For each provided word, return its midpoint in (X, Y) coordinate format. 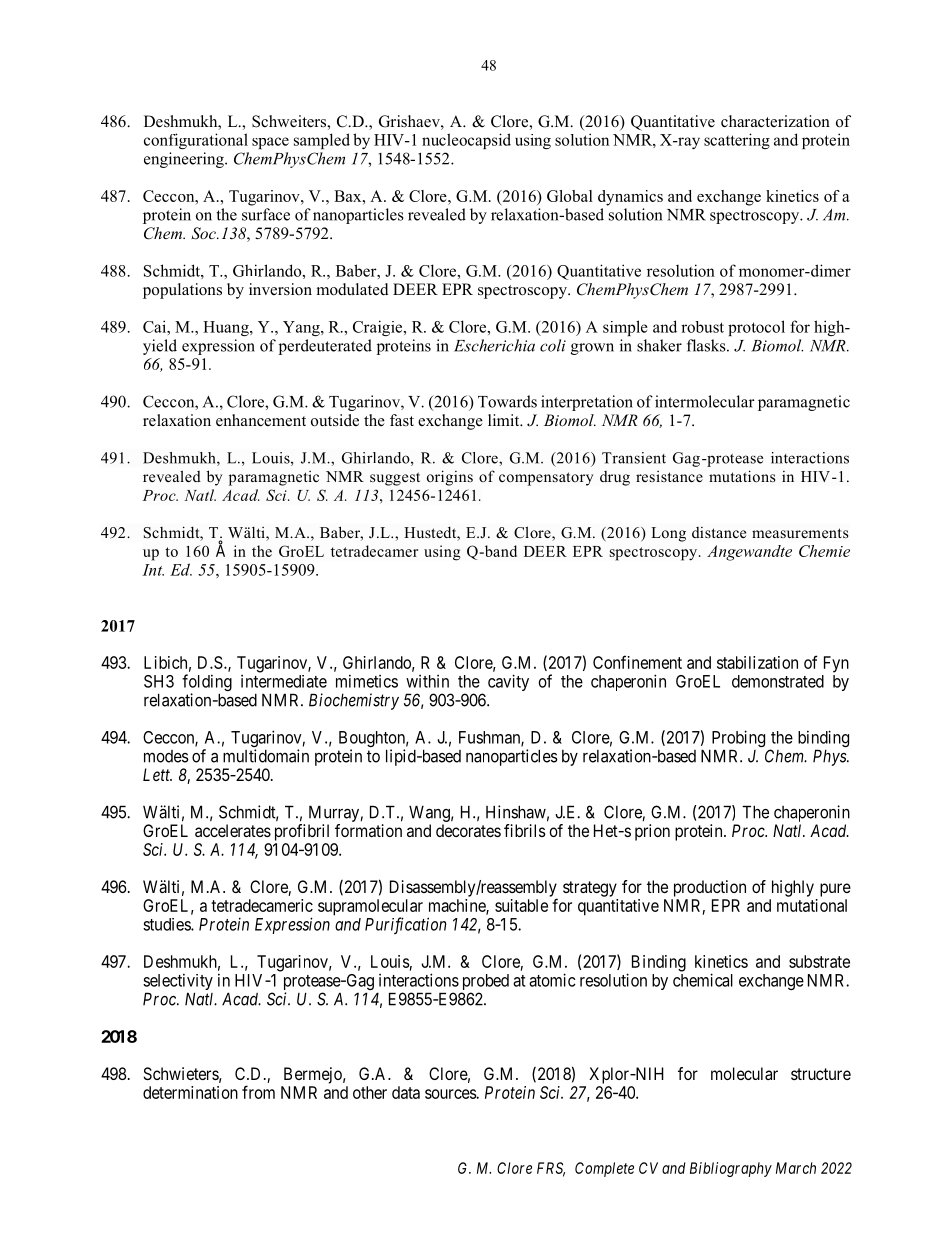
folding (207, 684)
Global (570, 196)
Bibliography (731, 1169)
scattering (737, 141)
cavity (508, 682)
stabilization (757, 662)
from (258, 1092)
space (270, 143)
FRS (551, 1169)
